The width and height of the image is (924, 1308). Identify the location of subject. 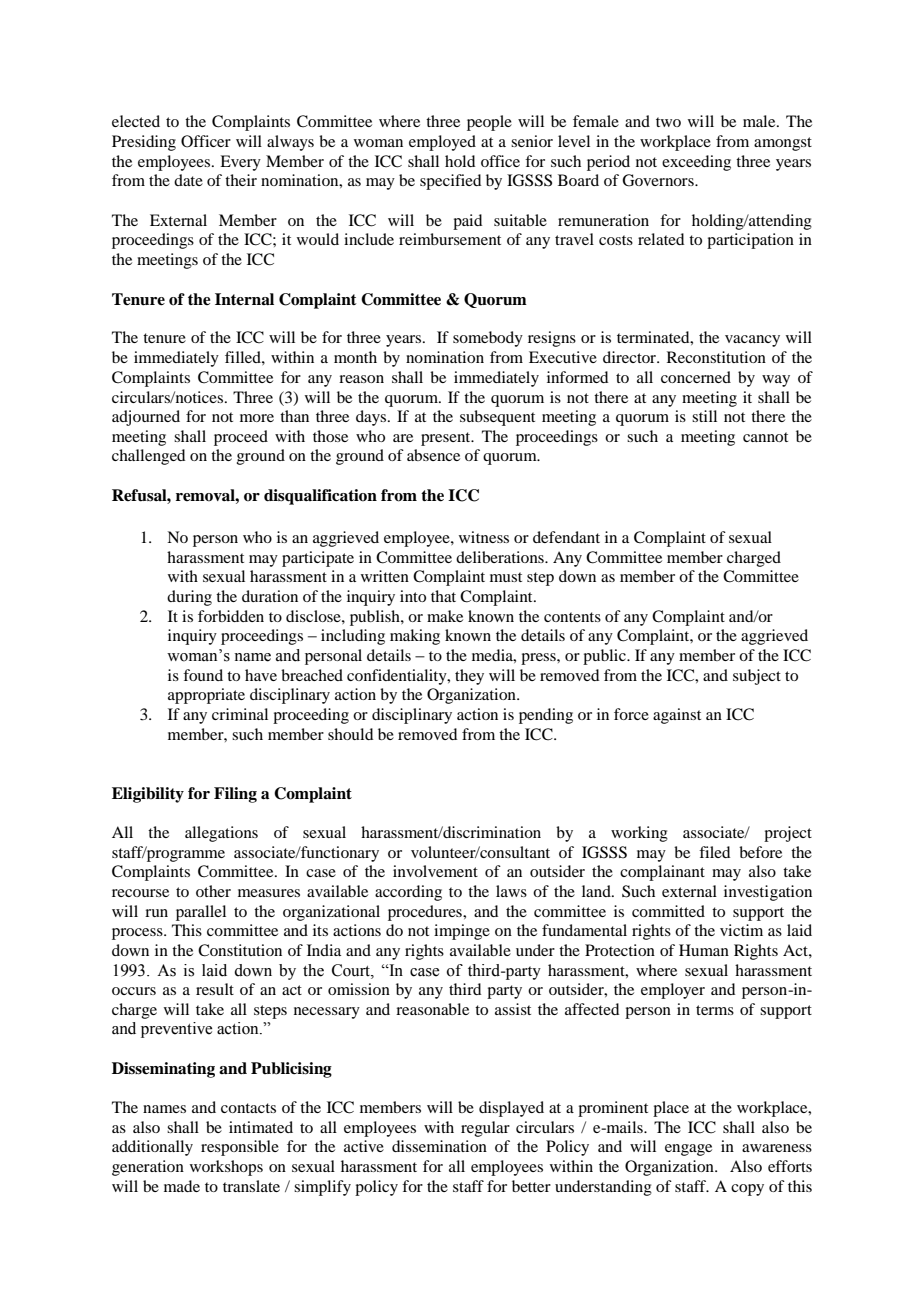
(757, 677).
